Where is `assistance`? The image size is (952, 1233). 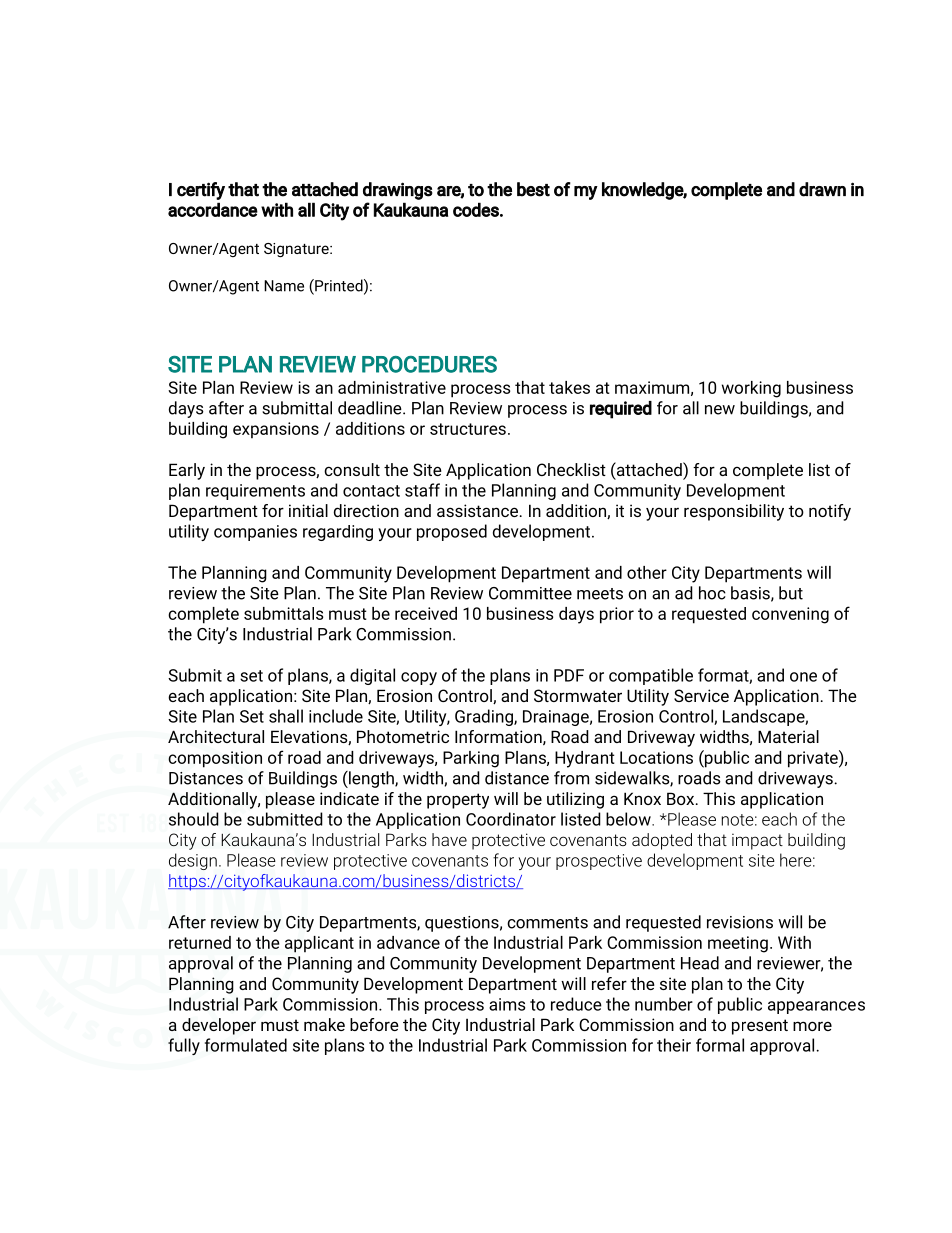
assistance is located at coordinates (477, 510).
